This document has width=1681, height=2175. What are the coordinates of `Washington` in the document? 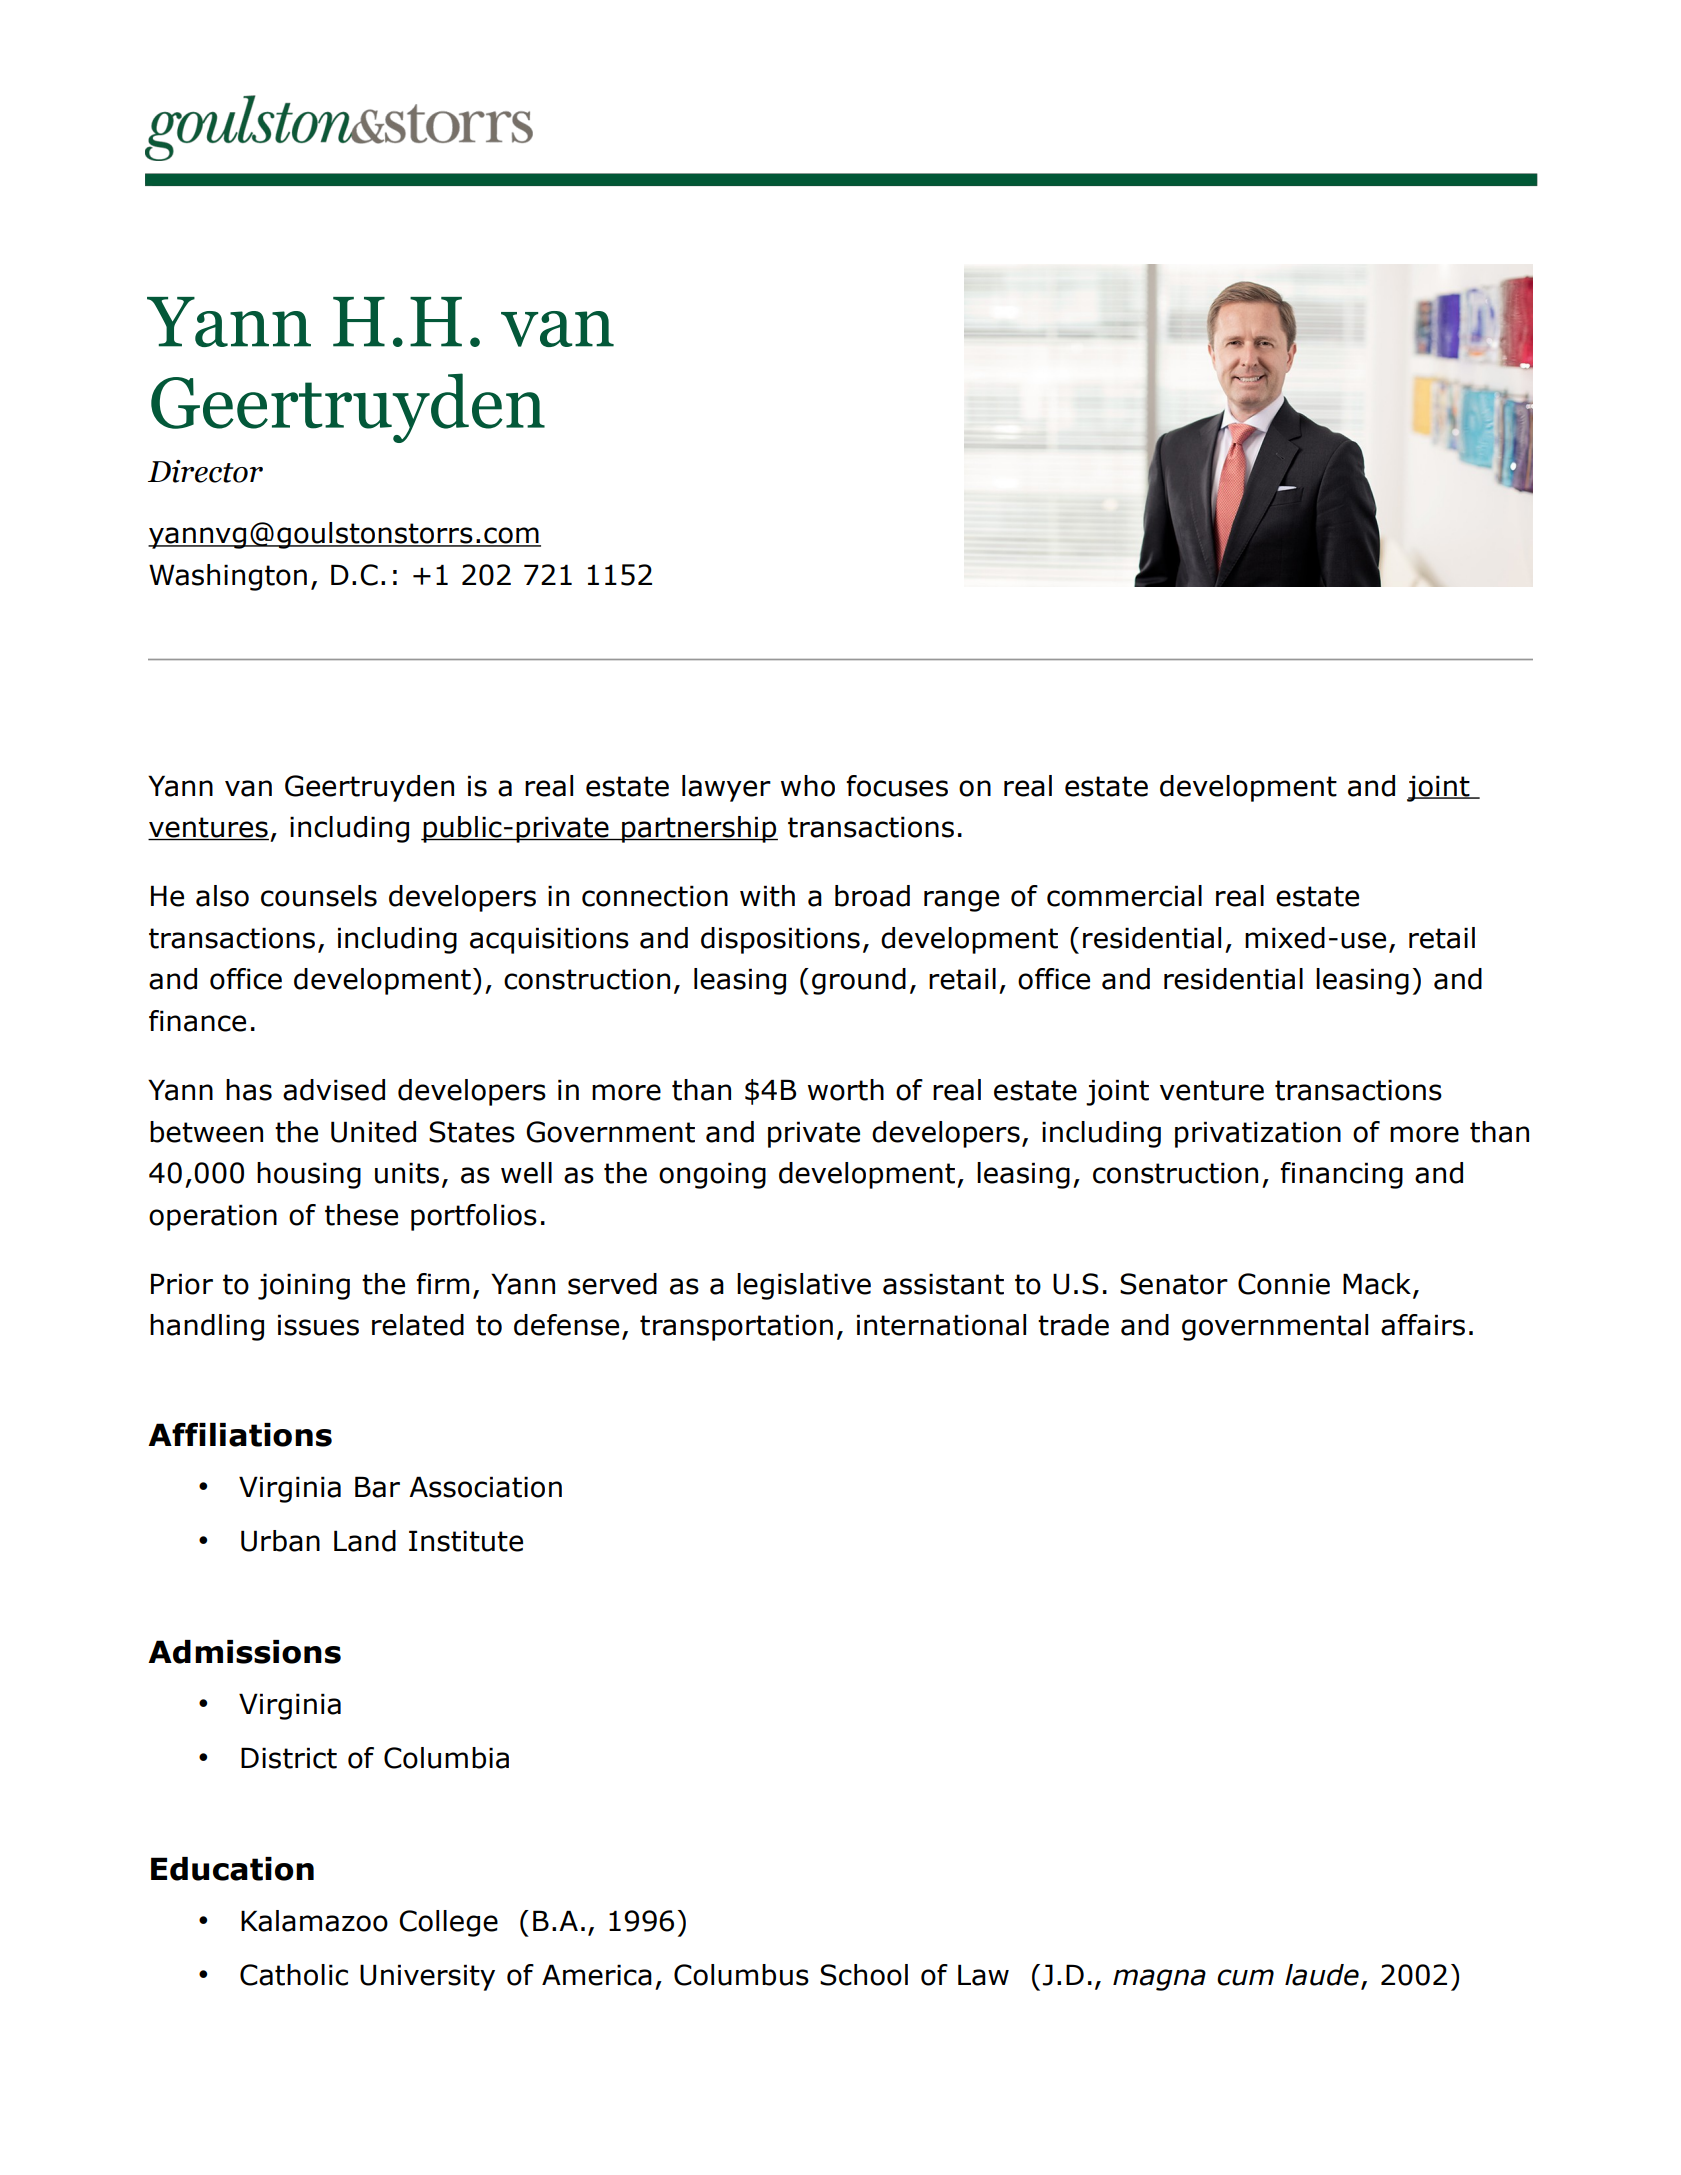 It's located at (228, 577).
